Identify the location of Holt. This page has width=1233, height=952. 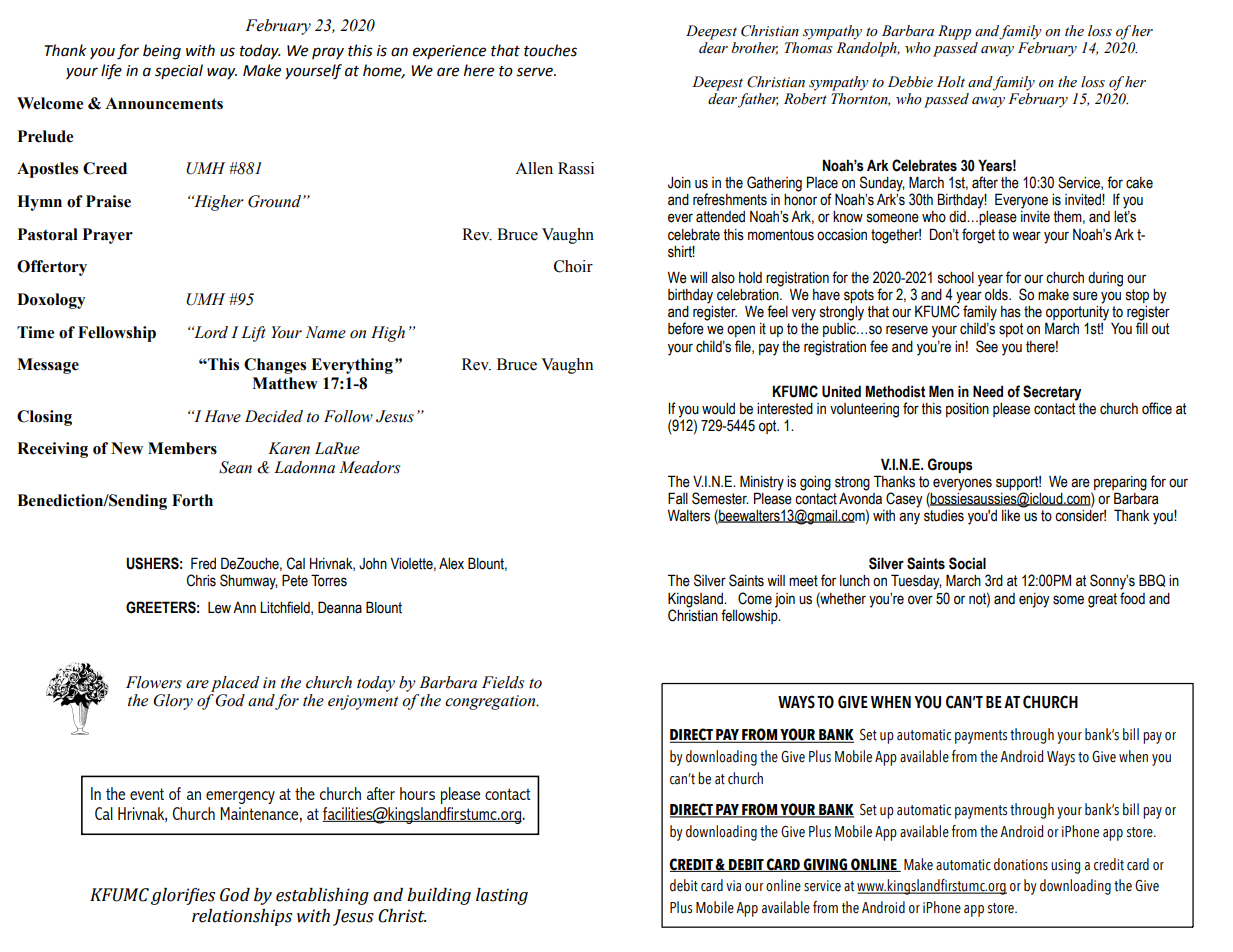
(951, 82).
